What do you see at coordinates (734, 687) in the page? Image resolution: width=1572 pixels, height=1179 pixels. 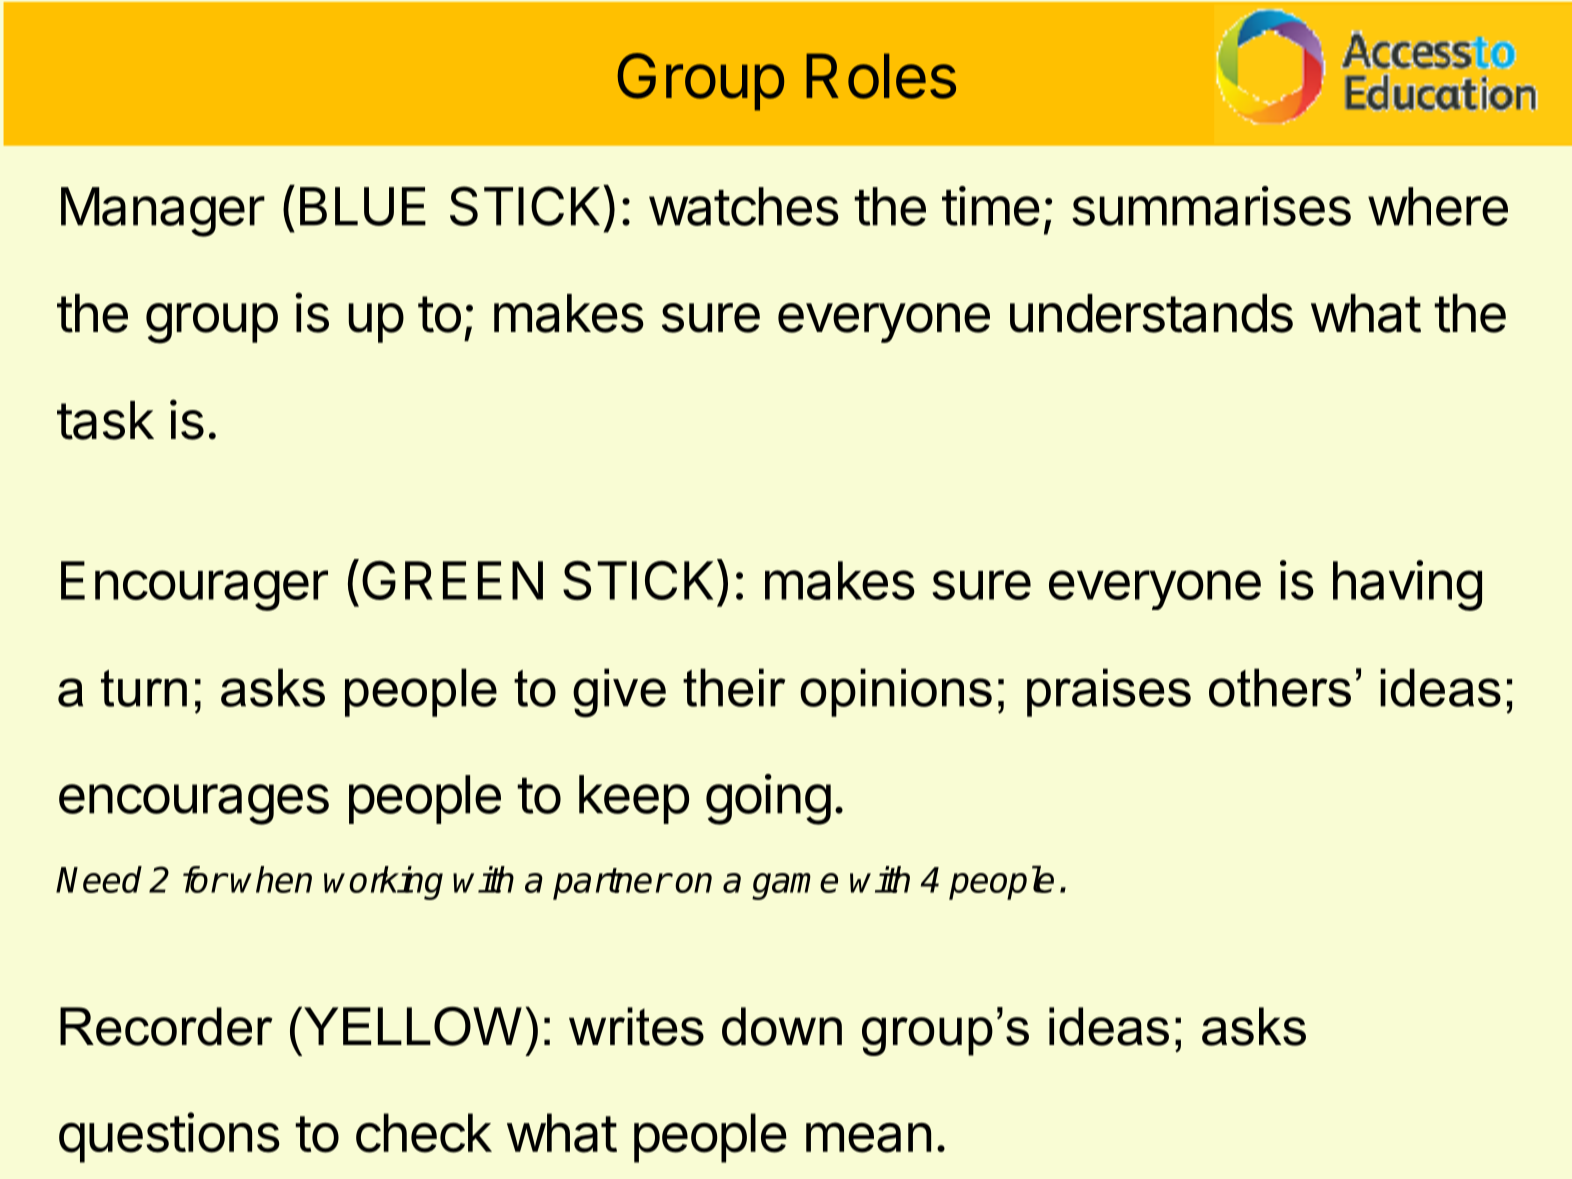 I see `their` at bounding box center [734, 687].
